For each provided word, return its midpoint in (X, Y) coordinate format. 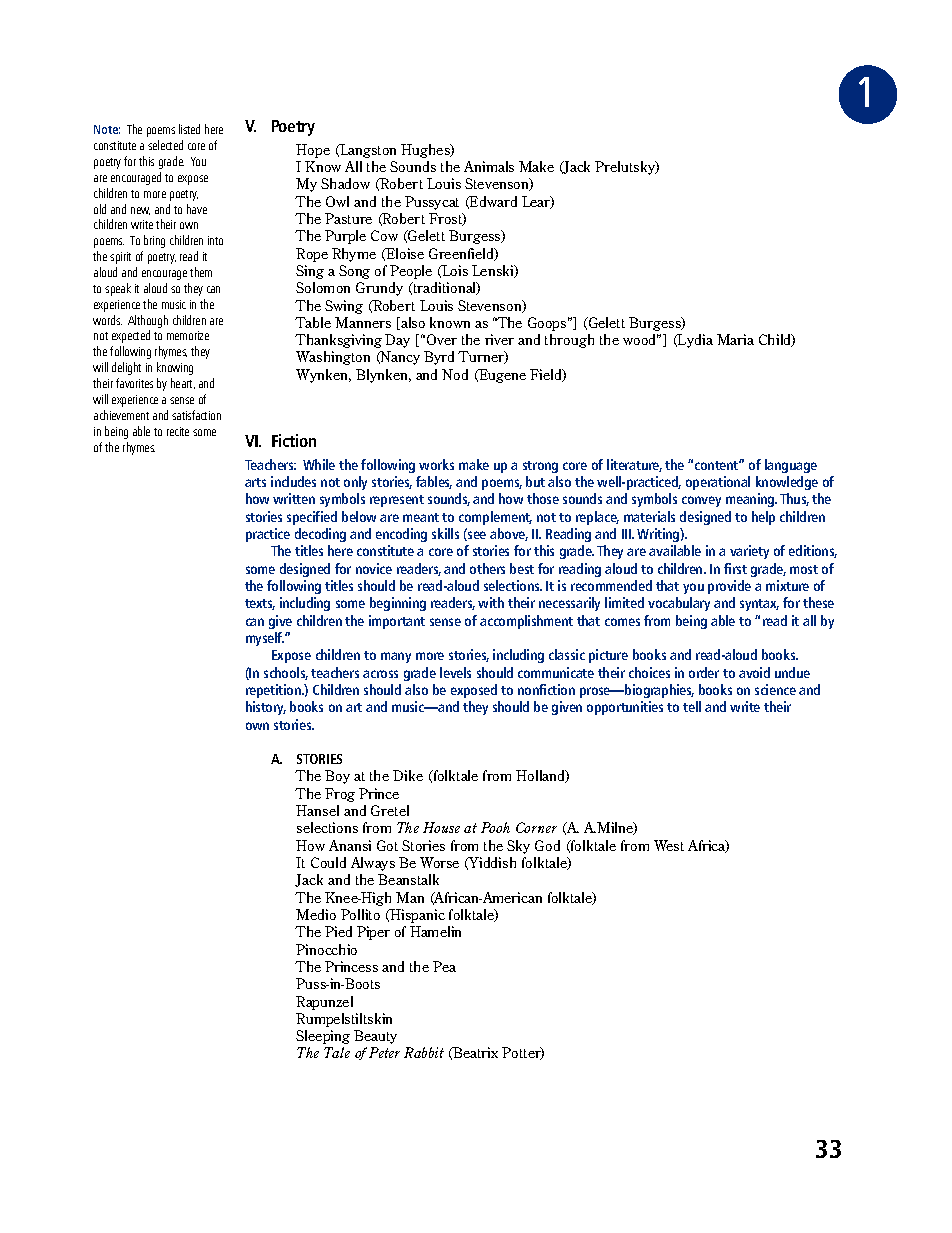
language (791, 466)
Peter (384, 1052)
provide (729, 587)
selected (165, 145)
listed (189, 129)
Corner (536, 827)
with (491, 602)
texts (260, 604)
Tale (337, 1052)
